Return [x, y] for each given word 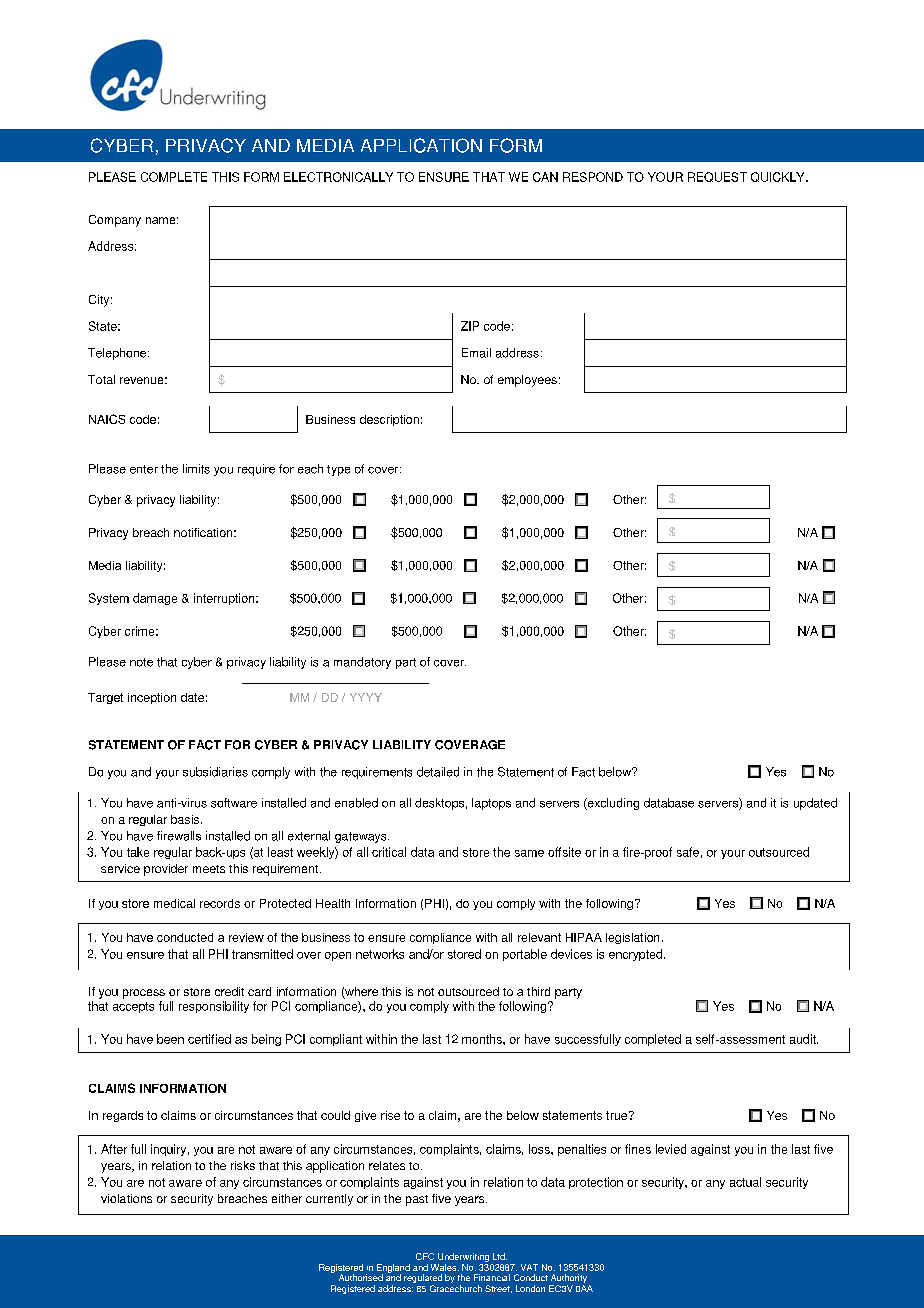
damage [155, 599]
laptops [491, 804]
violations [126, 1198]
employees [527, 381]
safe [688, 852]
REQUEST [717, 177]
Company [115, 221]
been [170, 1039]
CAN [545, 177]
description [389, 420]
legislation [632, 938]
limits [196, 469]
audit [804, 1039]
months [483, 1039]
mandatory [362, 663]
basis [185, 819]
